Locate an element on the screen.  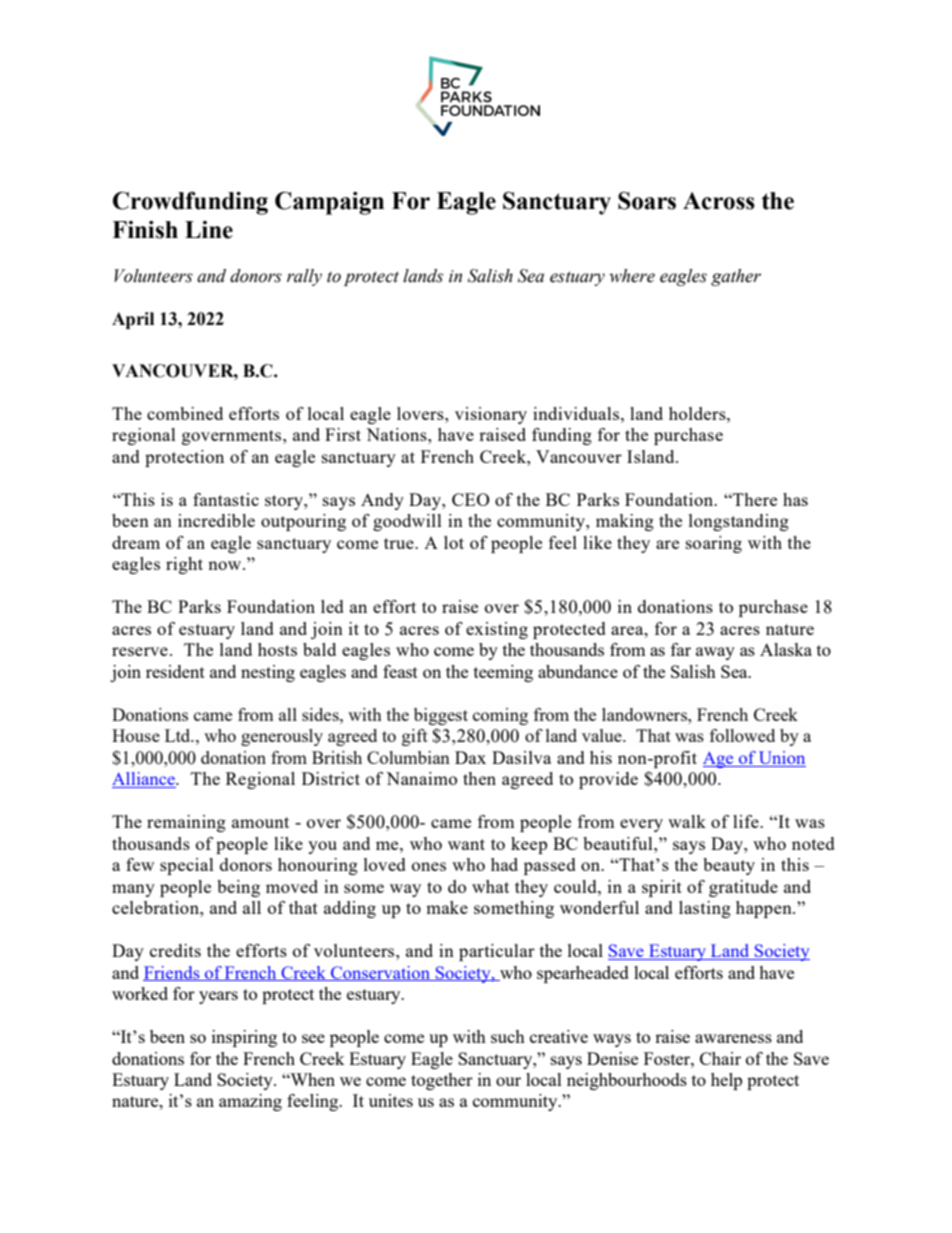
away is located at coordinates (715, 653).
